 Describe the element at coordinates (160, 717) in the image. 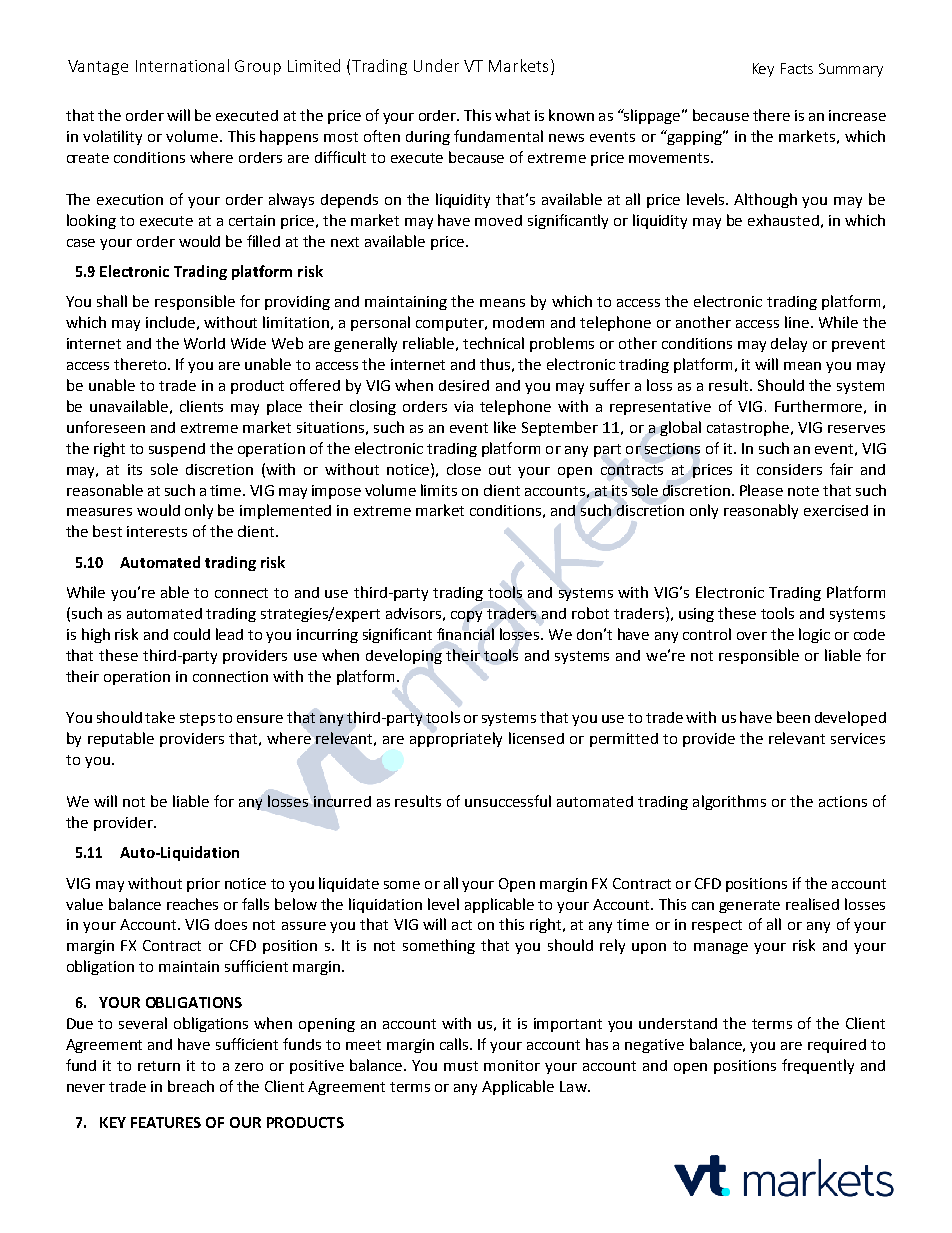

I see `take` at that location.
